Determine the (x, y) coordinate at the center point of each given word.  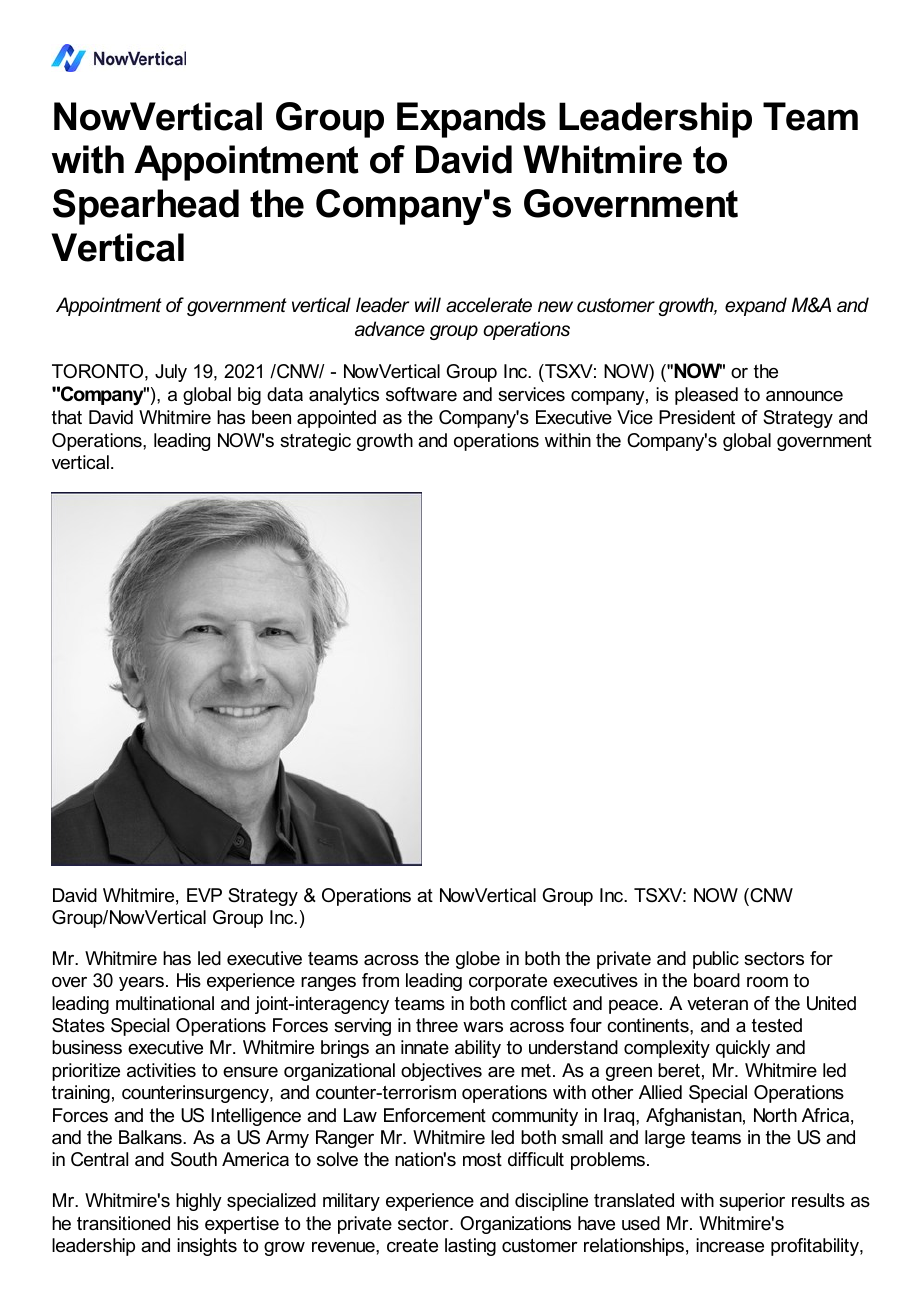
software (421, 394)
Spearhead (146, 207)
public (716, 960)
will (428, 304)
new (555, 307)
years (143, 984)
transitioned (123, 1223)
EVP (204, 895)
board (717, 980)
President (697, 417)
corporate (508, 982)
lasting (470, 1247)
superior (752, 1202)
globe (478, 960)
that (67, 417)
